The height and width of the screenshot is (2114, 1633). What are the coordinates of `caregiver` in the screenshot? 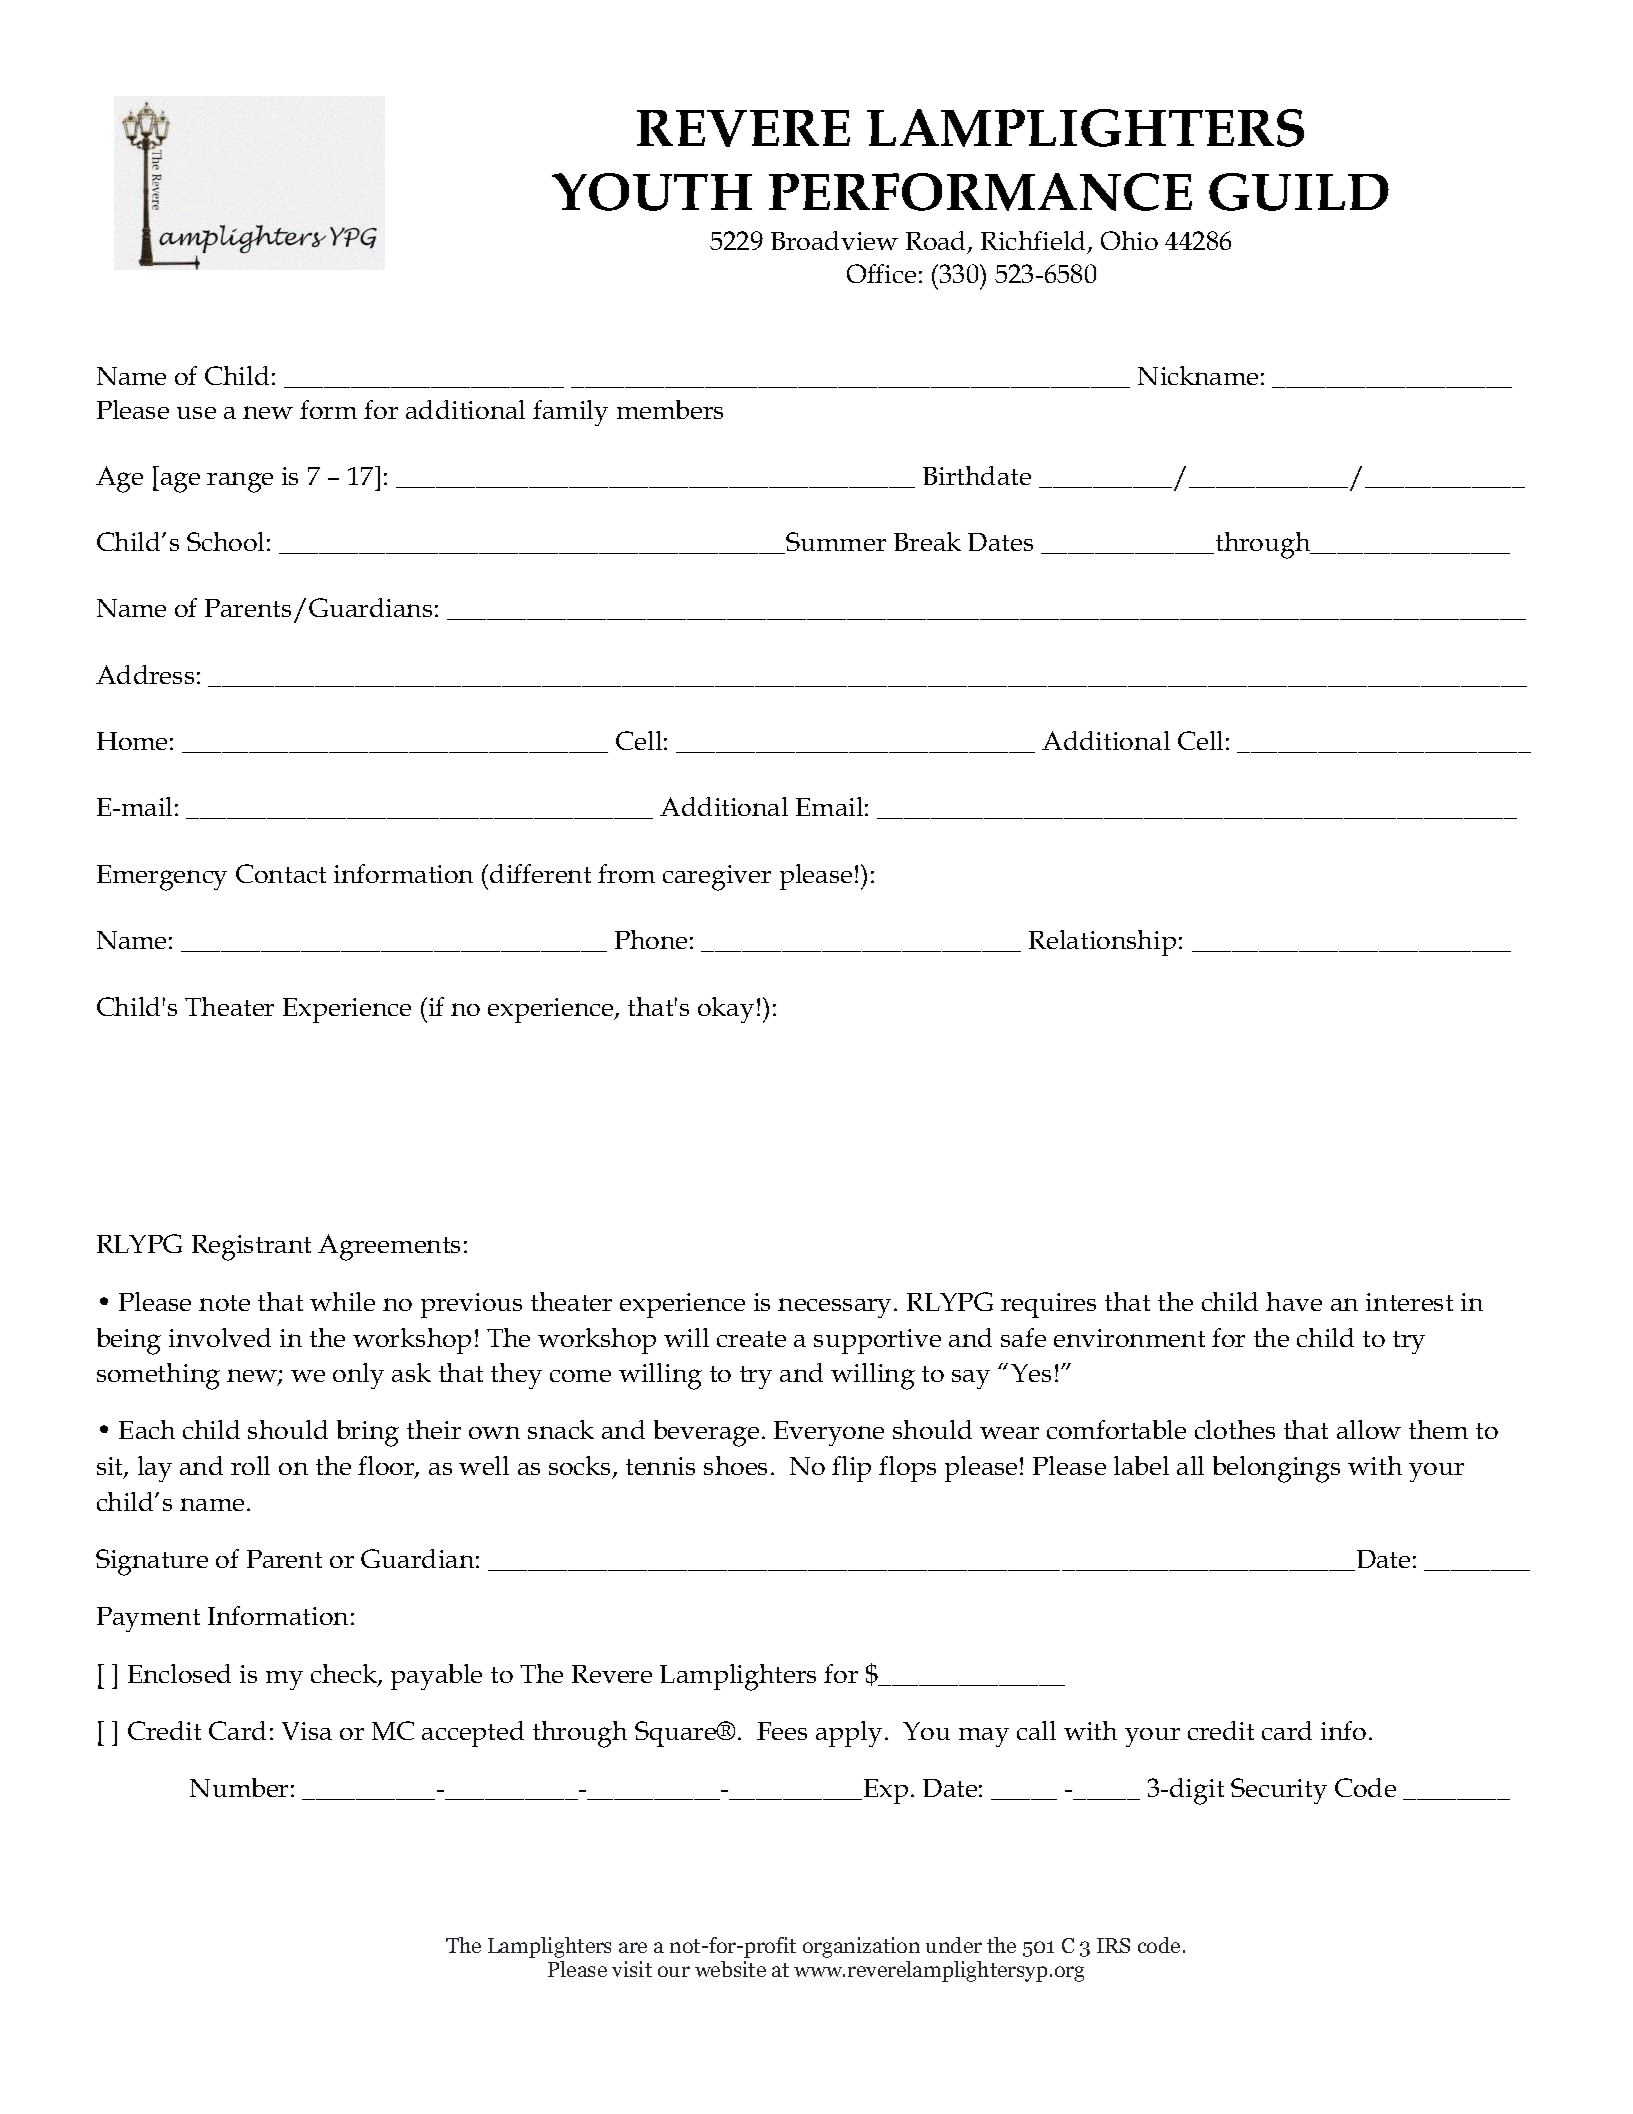 It's located at (717, 878).
